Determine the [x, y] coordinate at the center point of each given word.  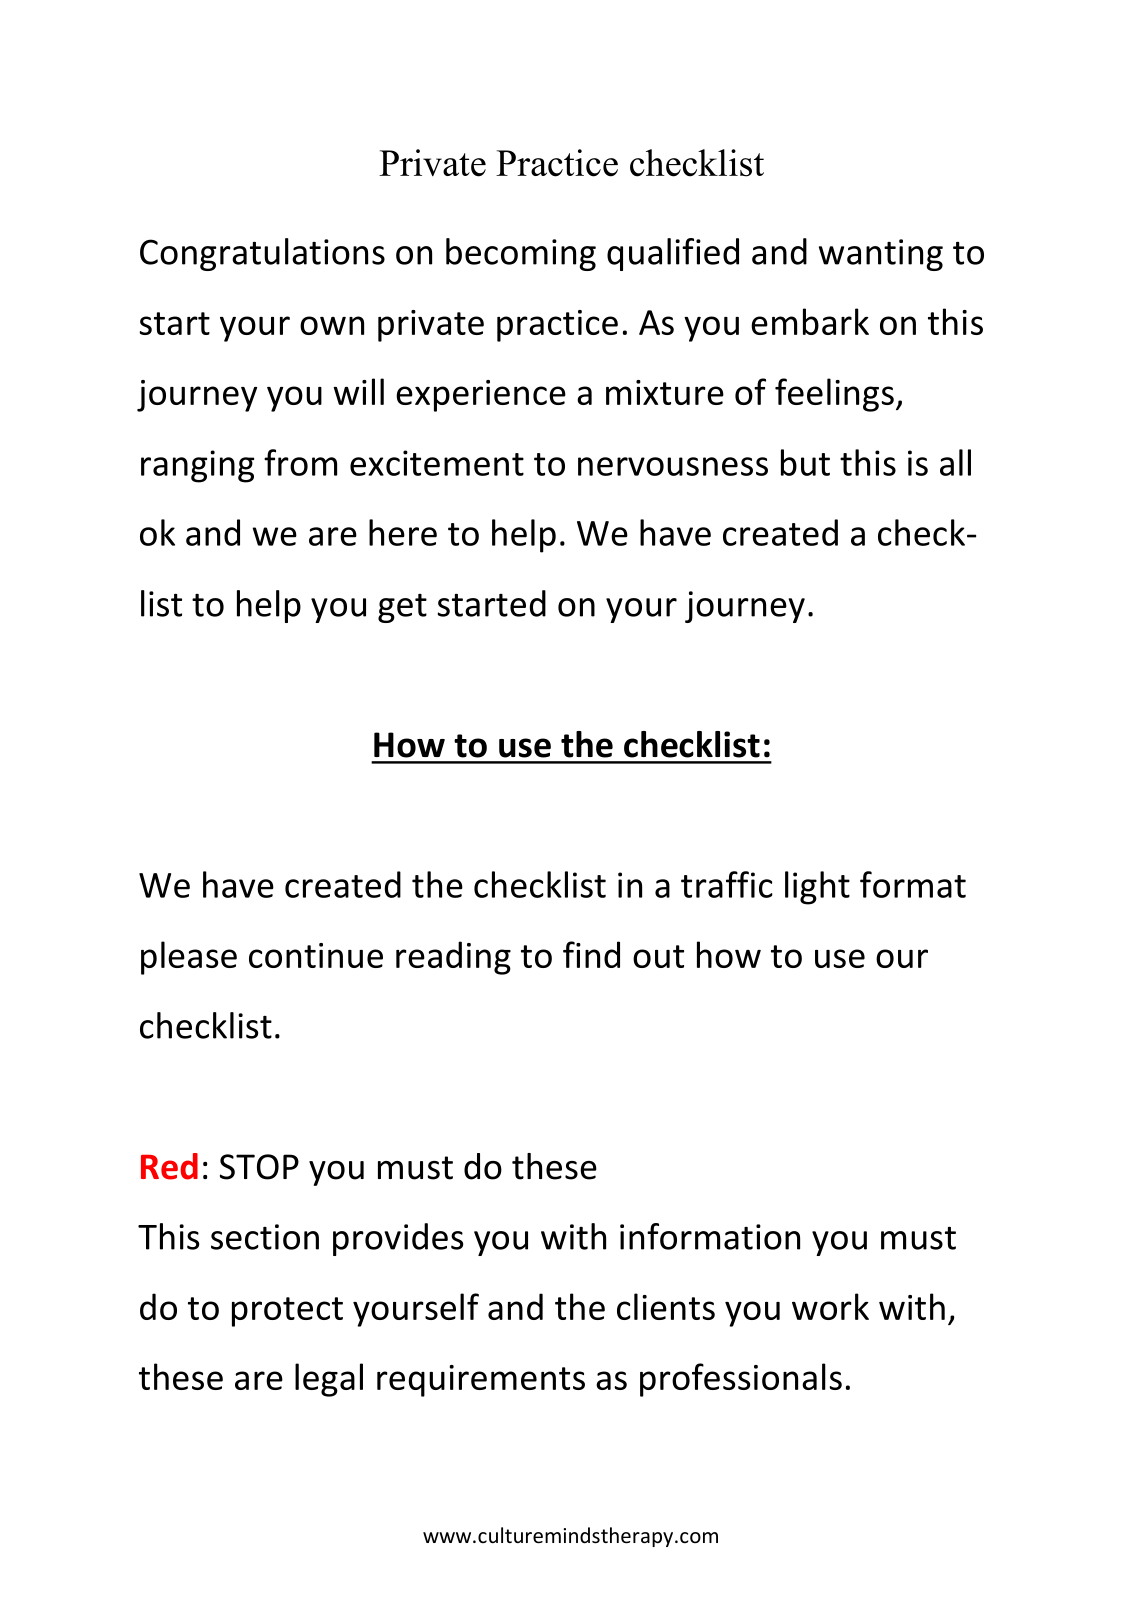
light [817, 888]
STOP [259, 1167]
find [591, 954]
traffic [727, 884]
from [300, 462]
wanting [881, 255]
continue [316, 955]
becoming [521, 254]
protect [287, 1312]
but [805, 462]
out [658, 956]
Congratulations [262, 254]
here [403, 532]
